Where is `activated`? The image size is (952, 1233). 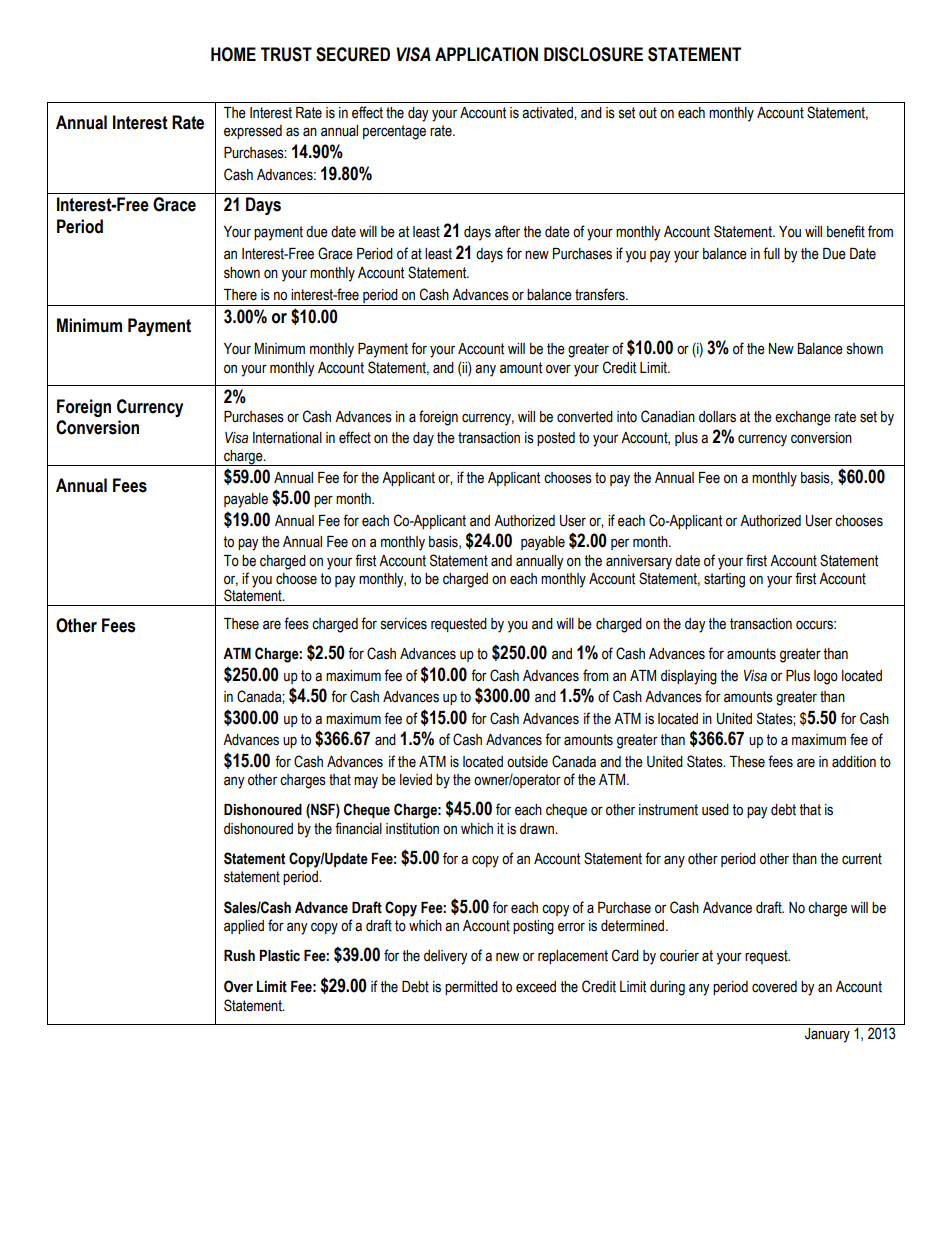 activated is located at coordinates (548, 113).
